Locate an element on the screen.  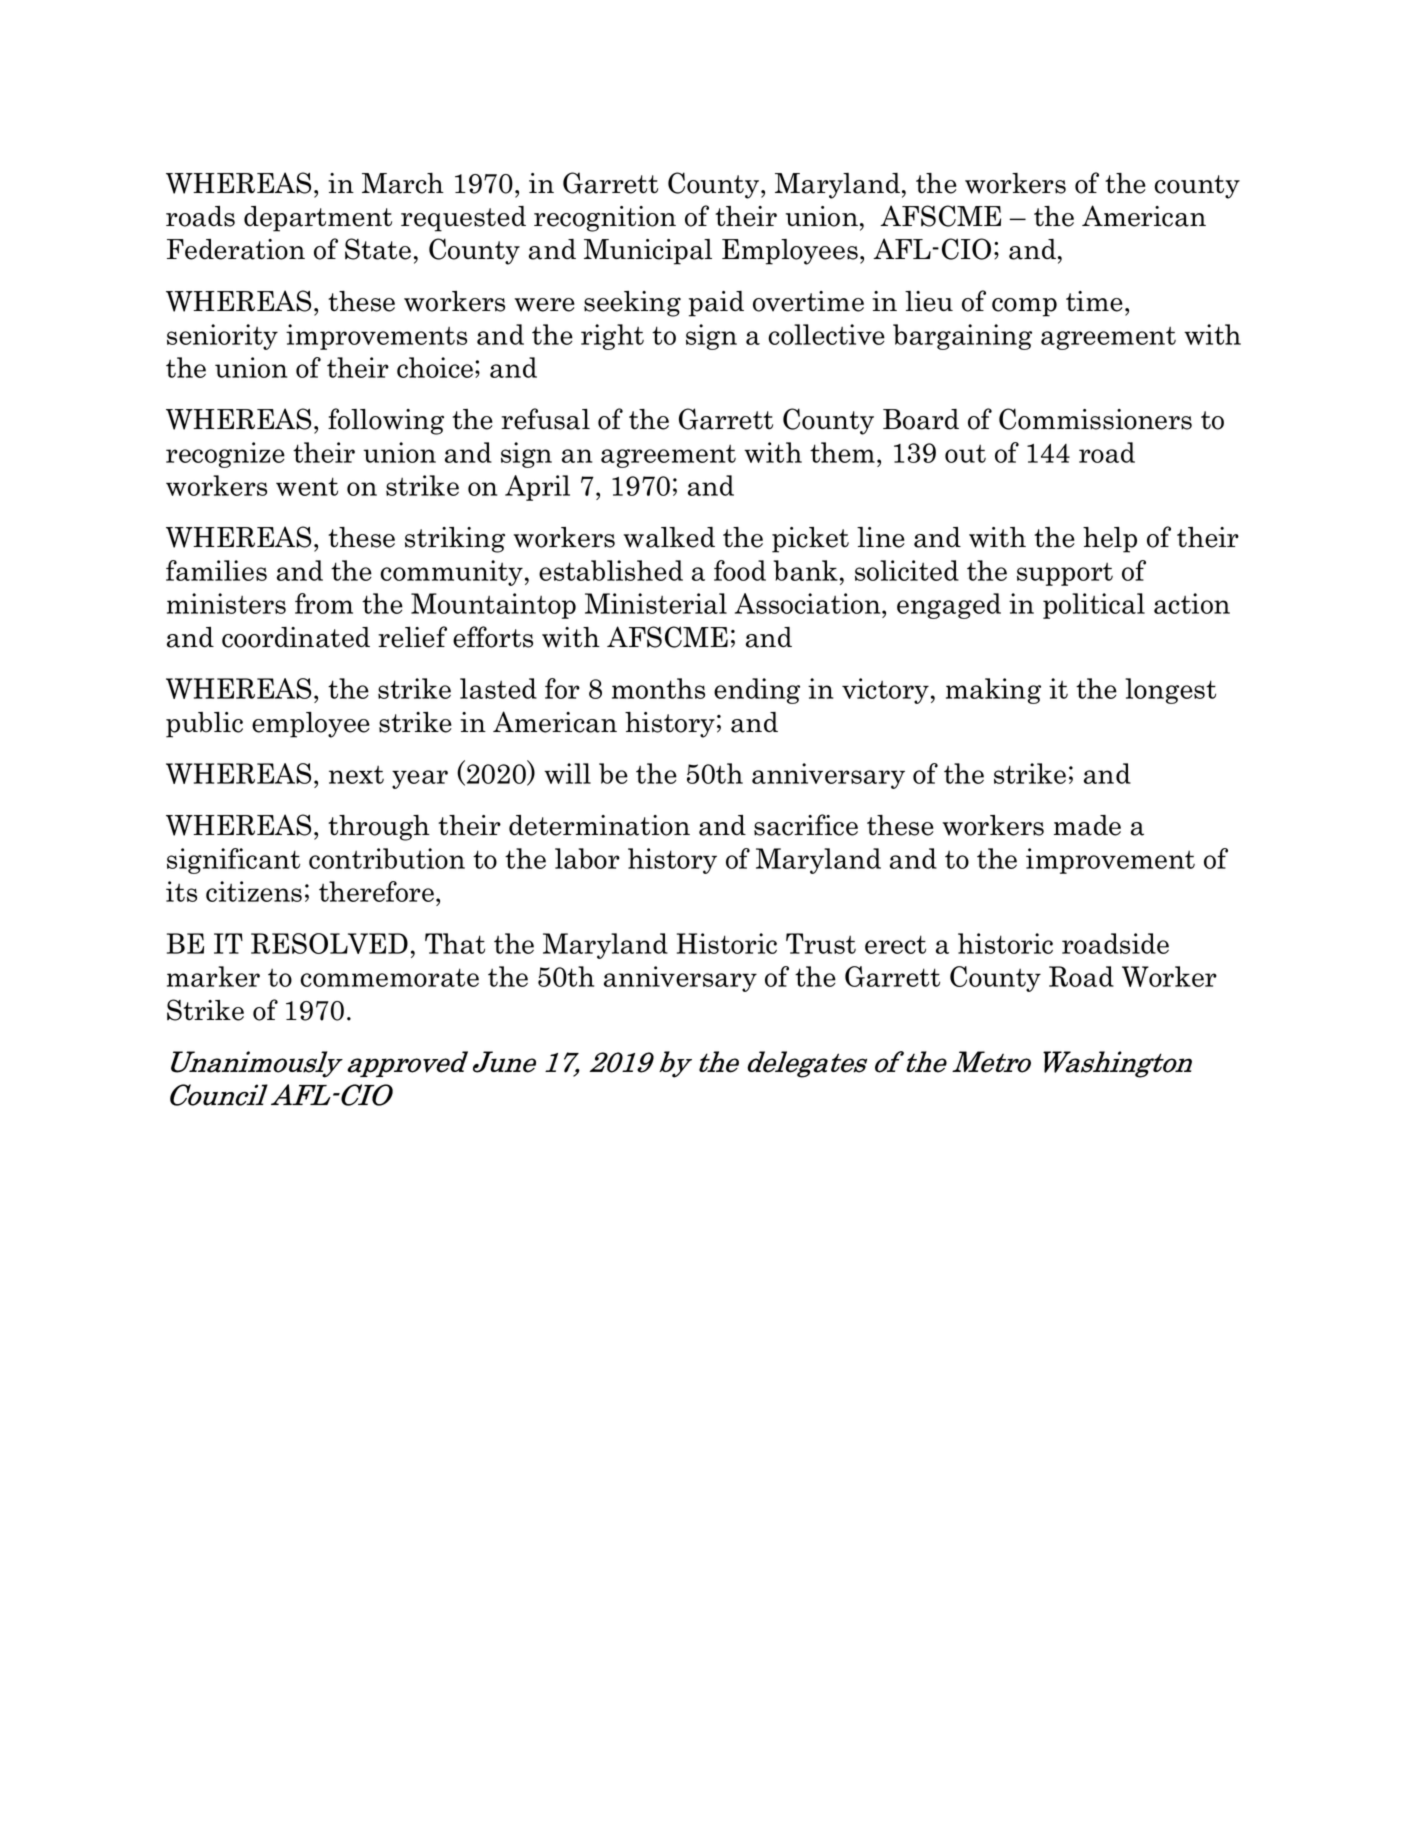
food is located at coordinates (740, 570).
